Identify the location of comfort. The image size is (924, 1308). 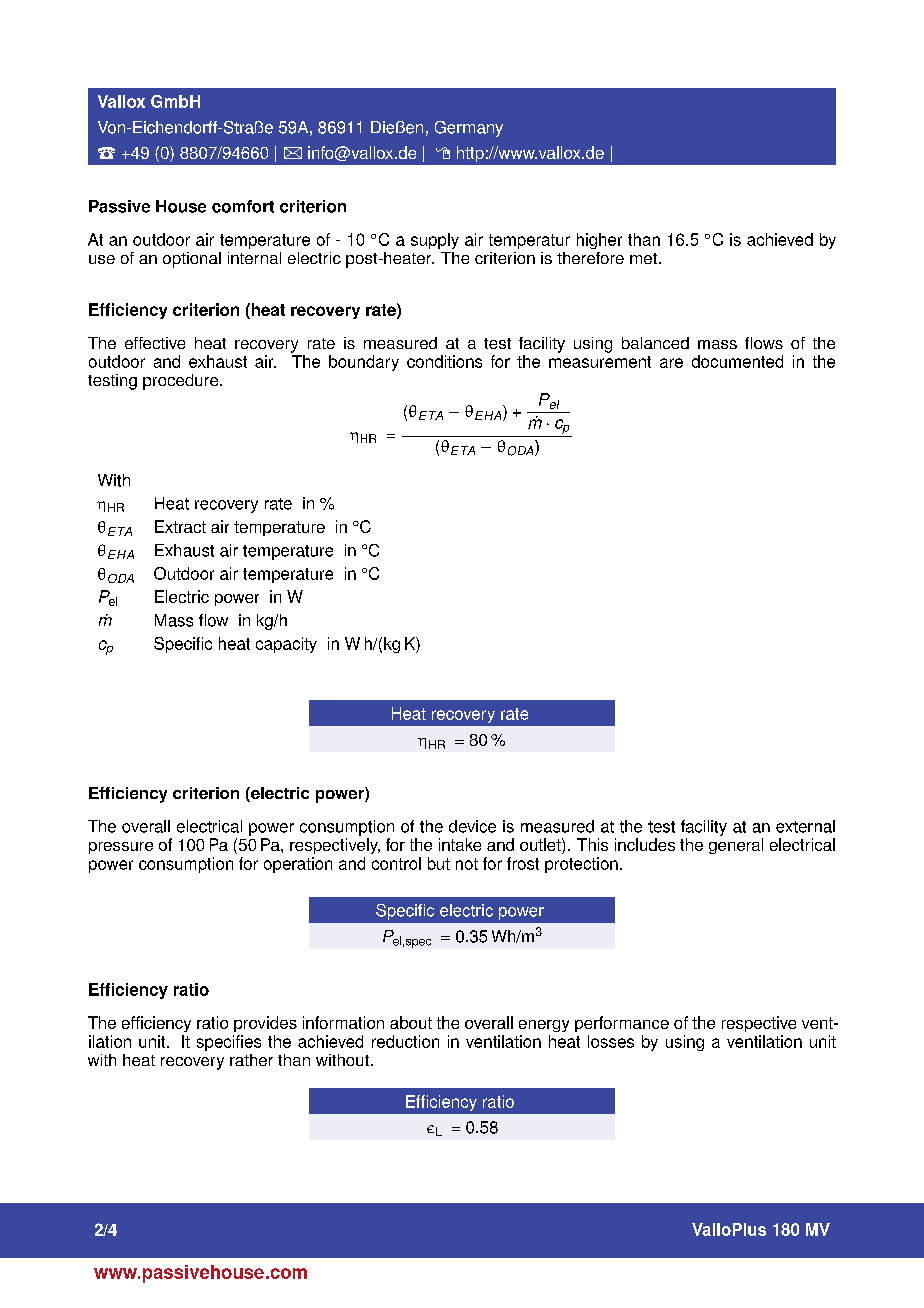
(243, 206).
